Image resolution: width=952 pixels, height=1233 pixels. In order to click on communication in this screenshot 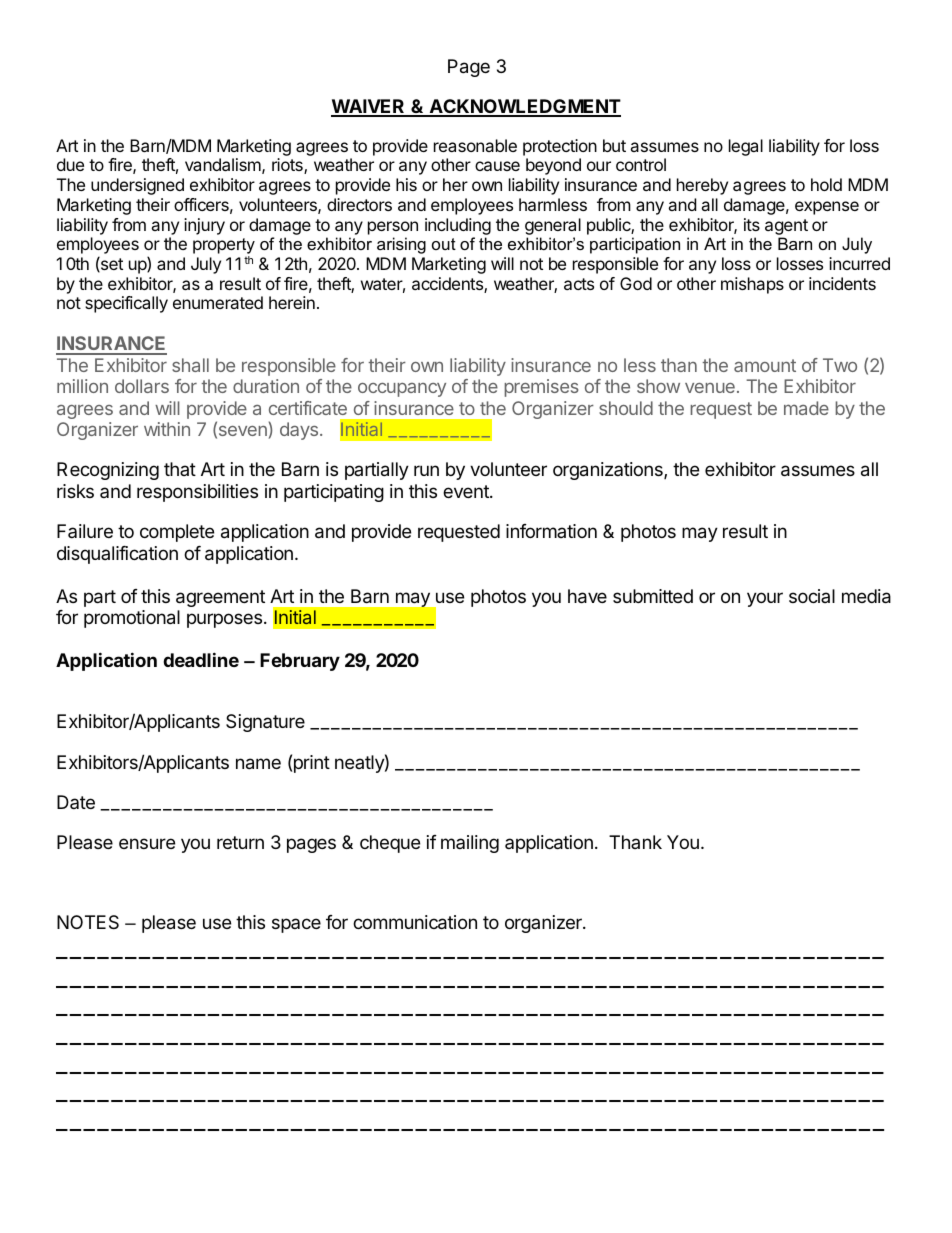, I will do `click(415, 922)`.
